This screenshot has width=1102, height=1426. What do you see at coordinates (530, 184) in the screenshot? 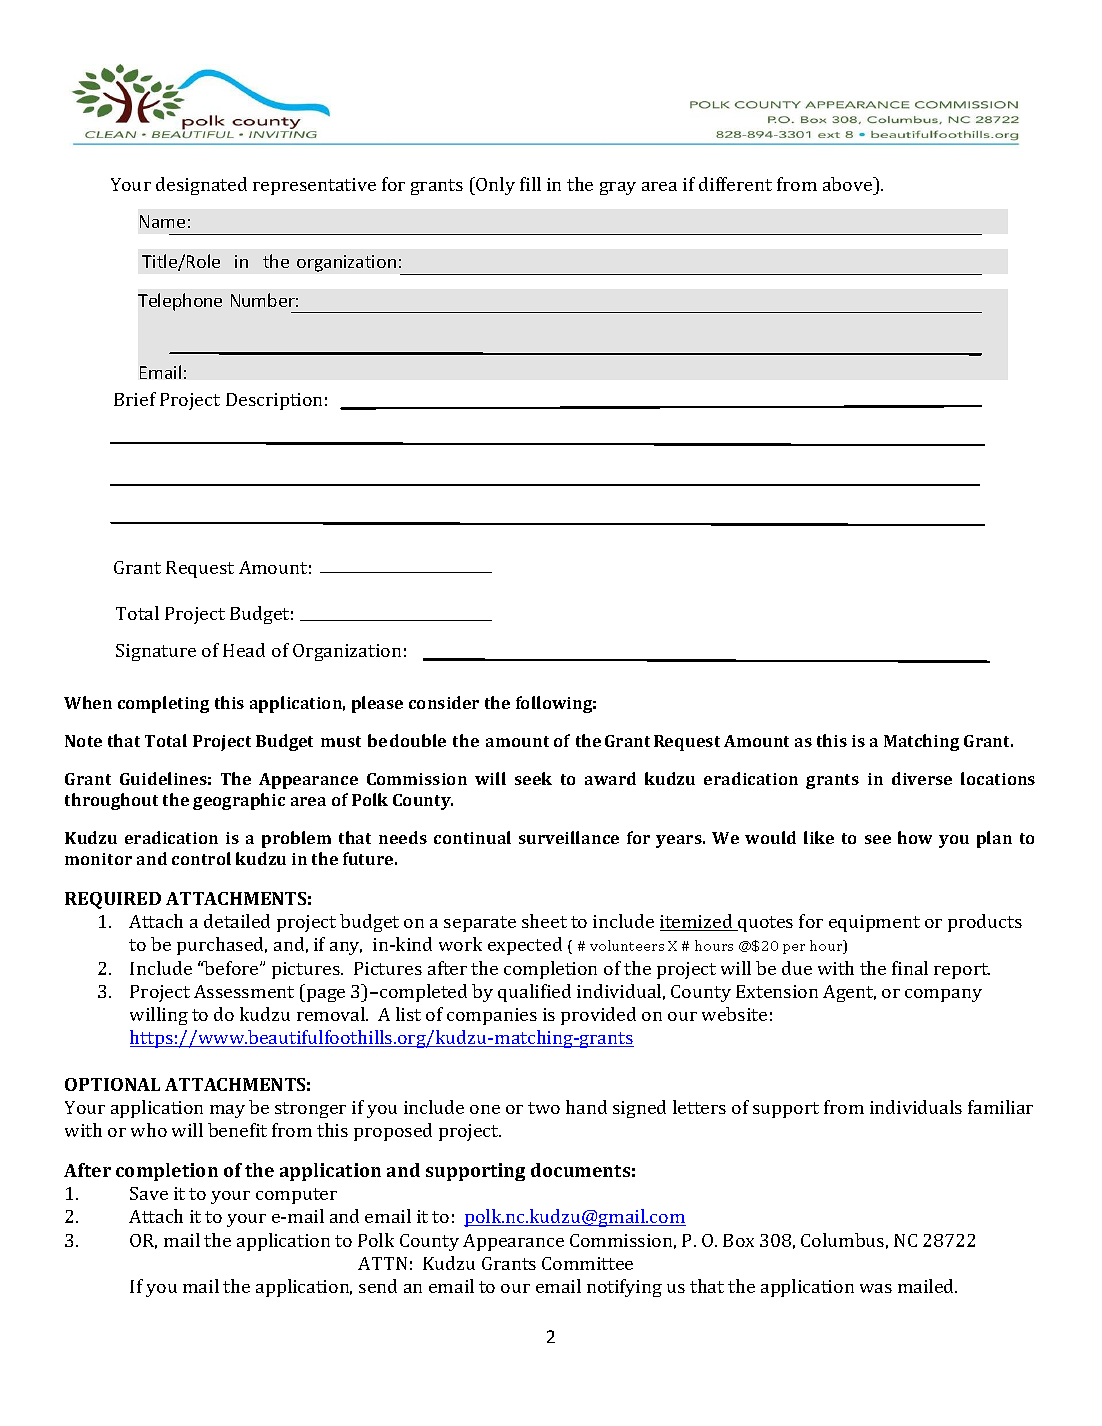
I see `fill` at bounding box center [530, 184].
